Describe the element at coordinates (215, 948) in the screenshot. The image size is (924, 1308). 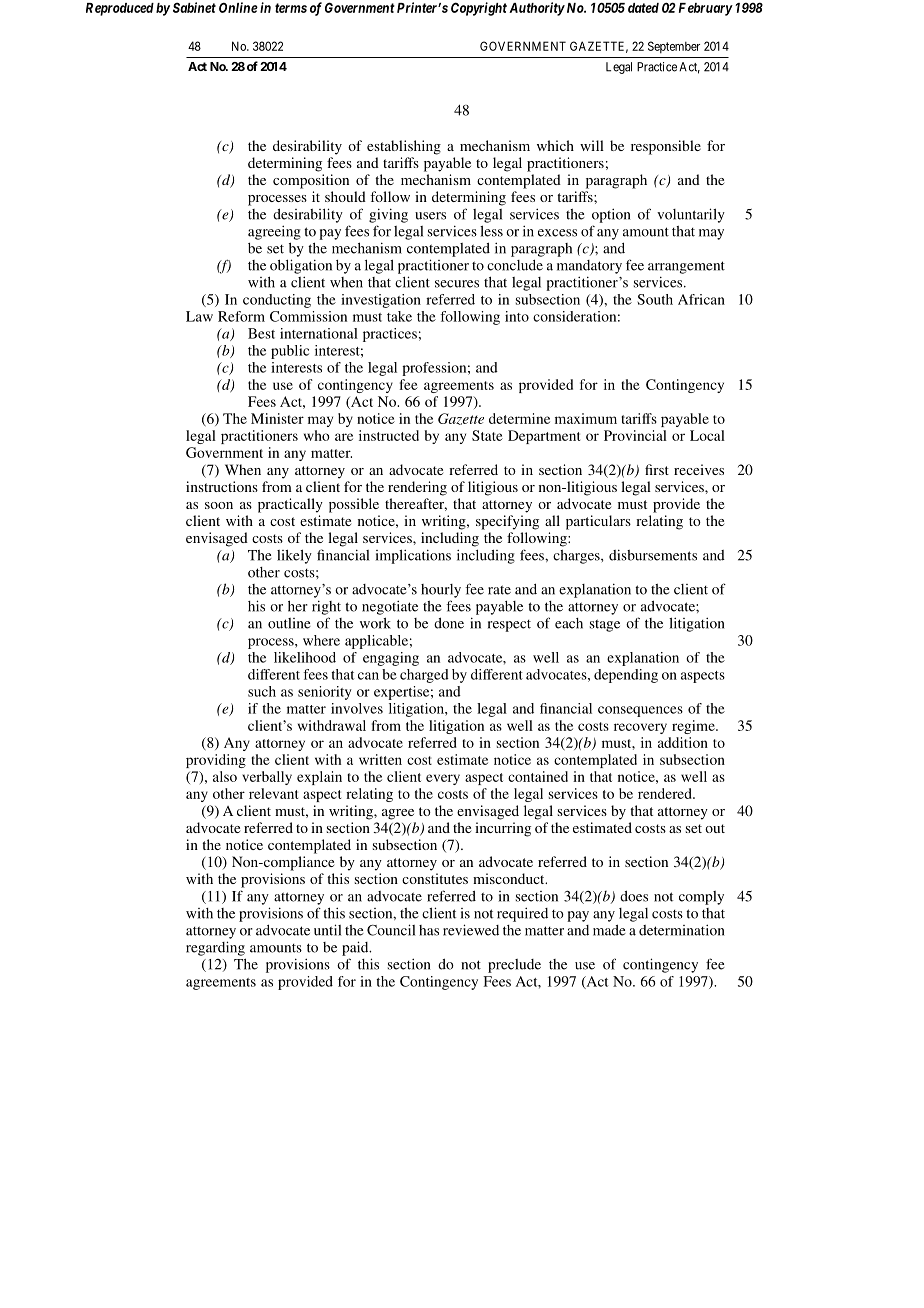
I see `regarding` at that location.
